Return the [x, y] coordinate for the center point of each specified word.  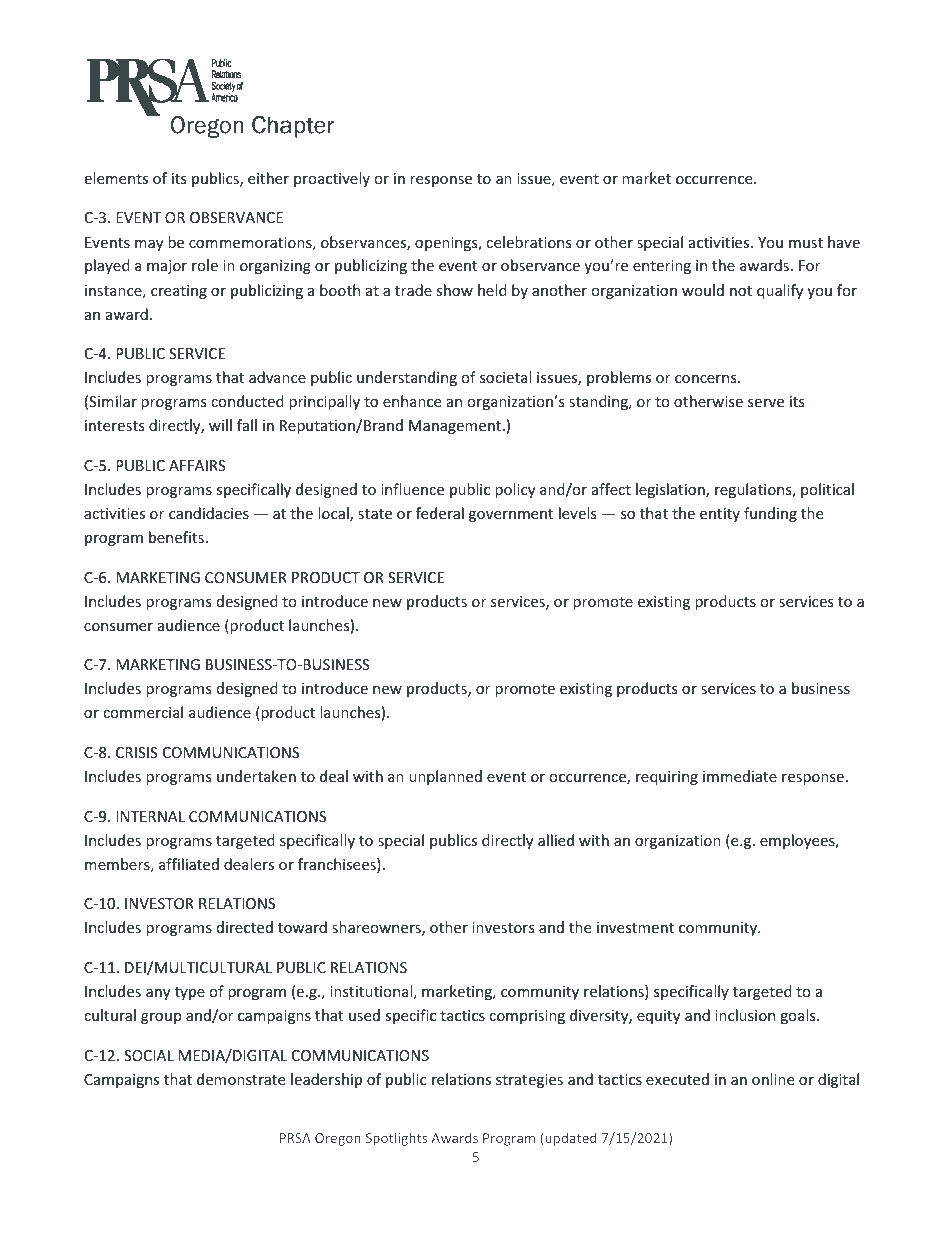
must [806, 243]
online [773, 1079]
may [149, 245]
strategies [529, 1081]
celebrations [529, 242]
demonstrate [241, 1079]
